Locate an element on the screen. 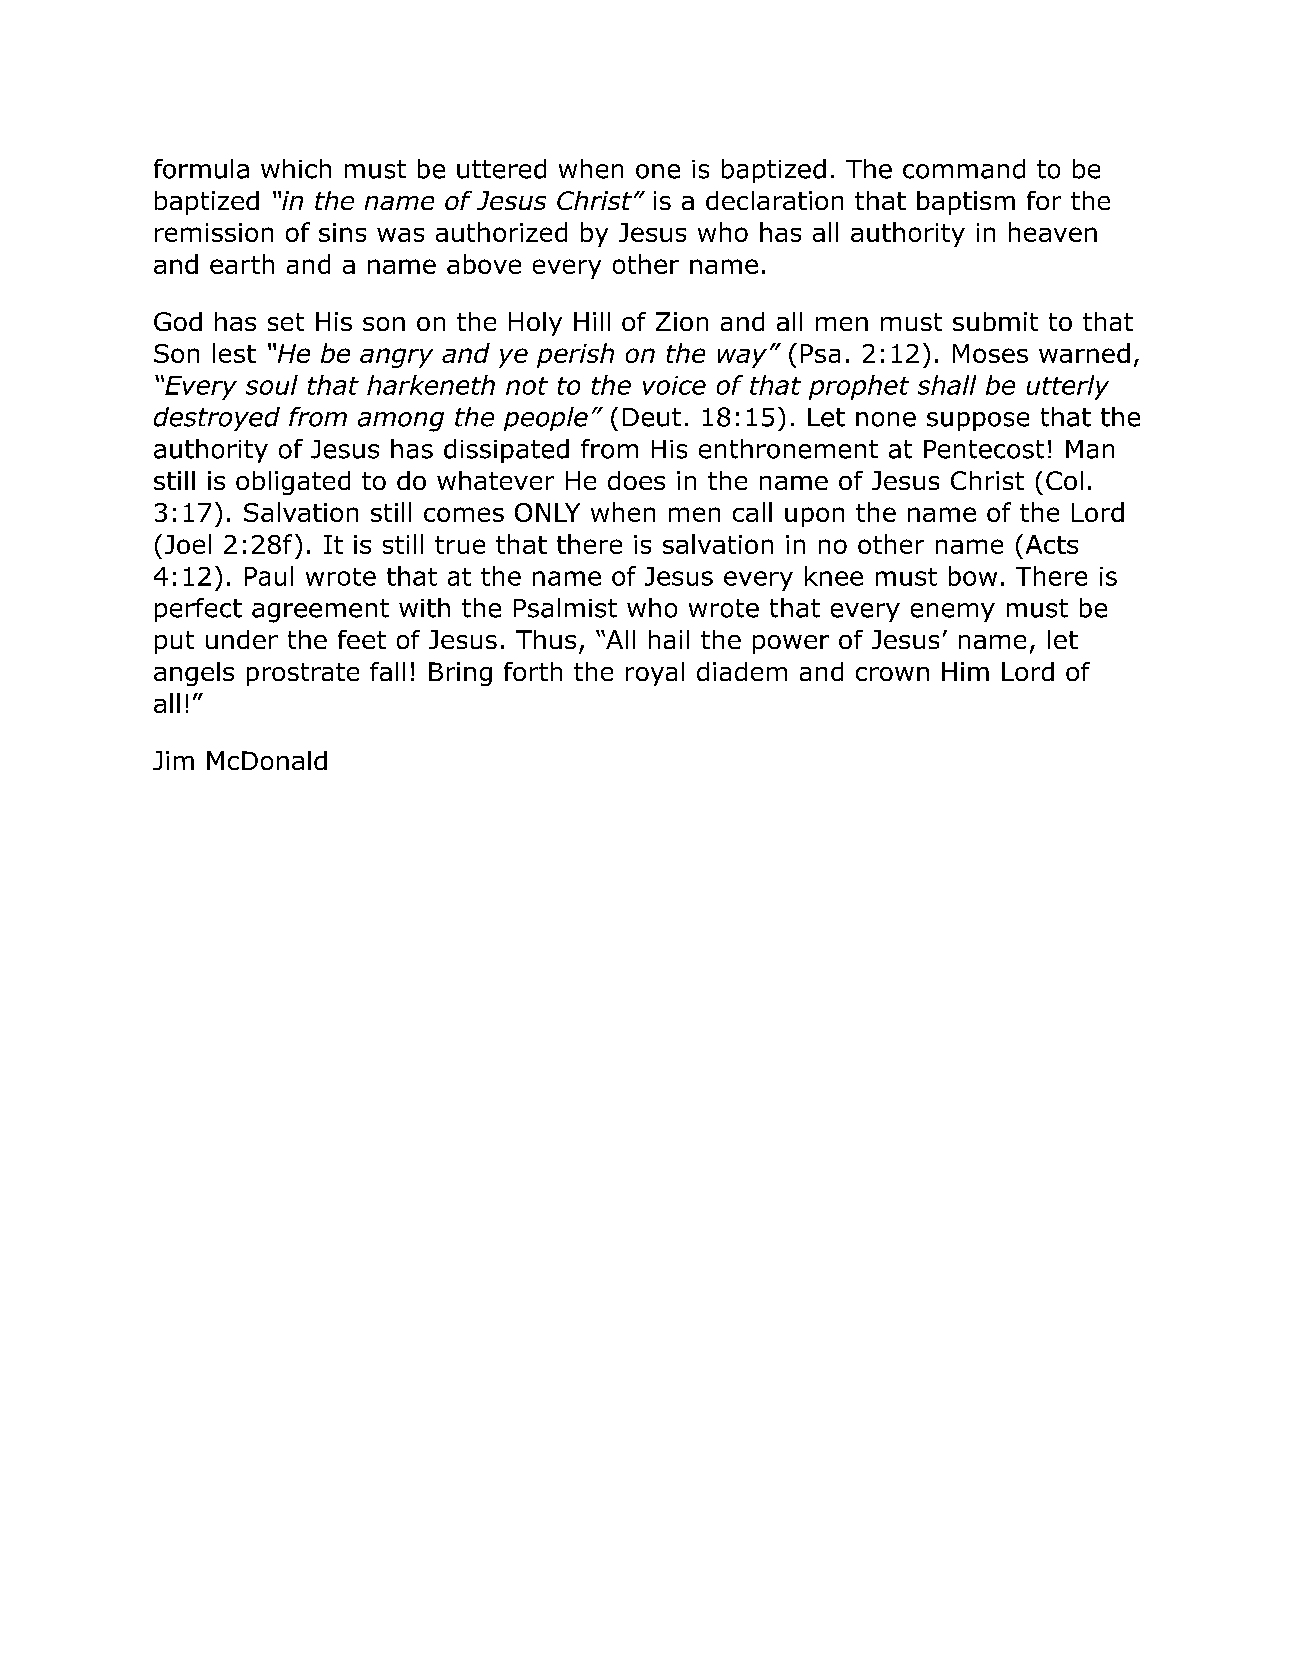 This screenshot has height=1680, width=1298. which is located at coordinates (296, 169).
